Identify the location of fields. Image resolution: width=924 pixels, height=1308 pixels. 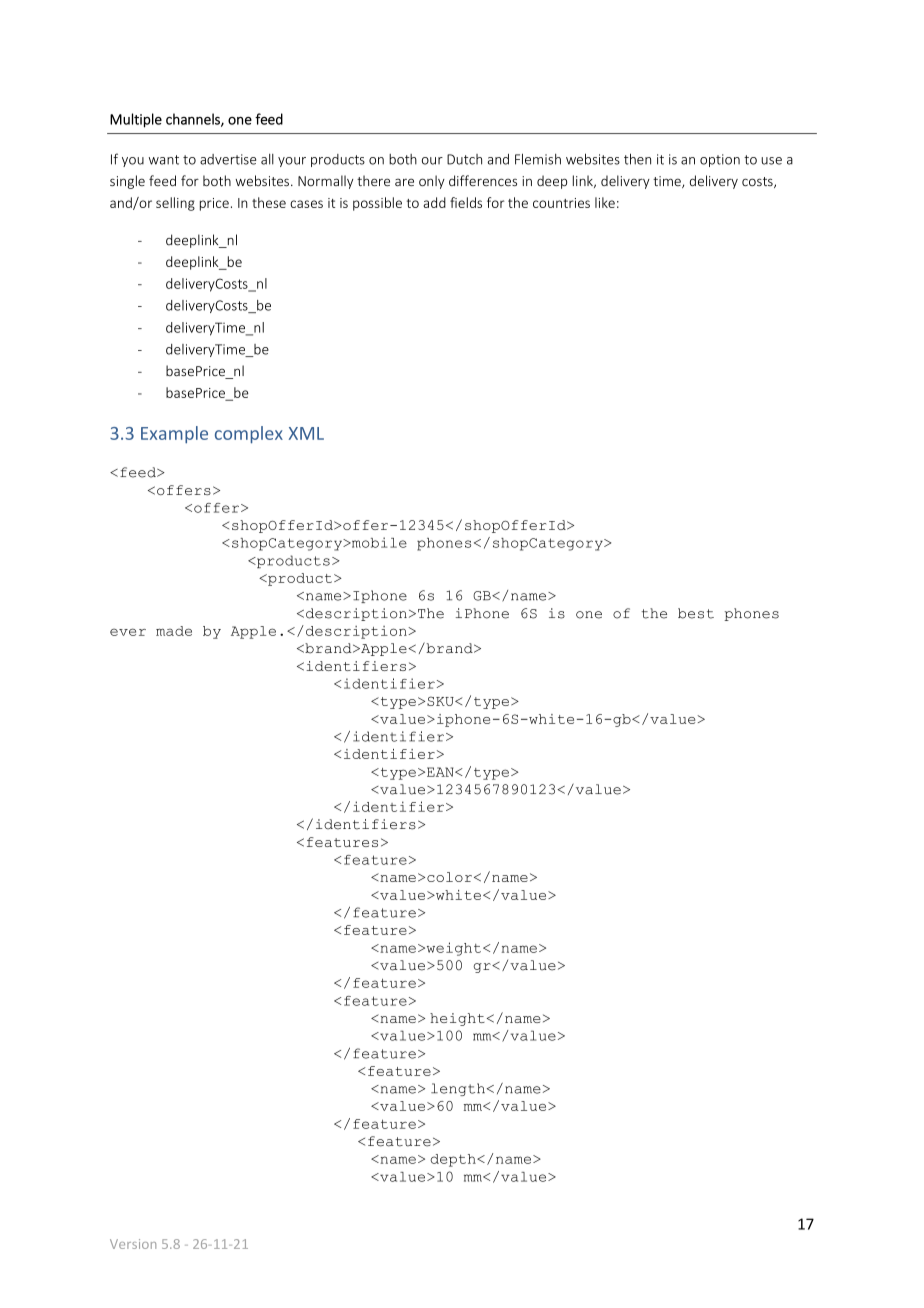
(466, 202).
